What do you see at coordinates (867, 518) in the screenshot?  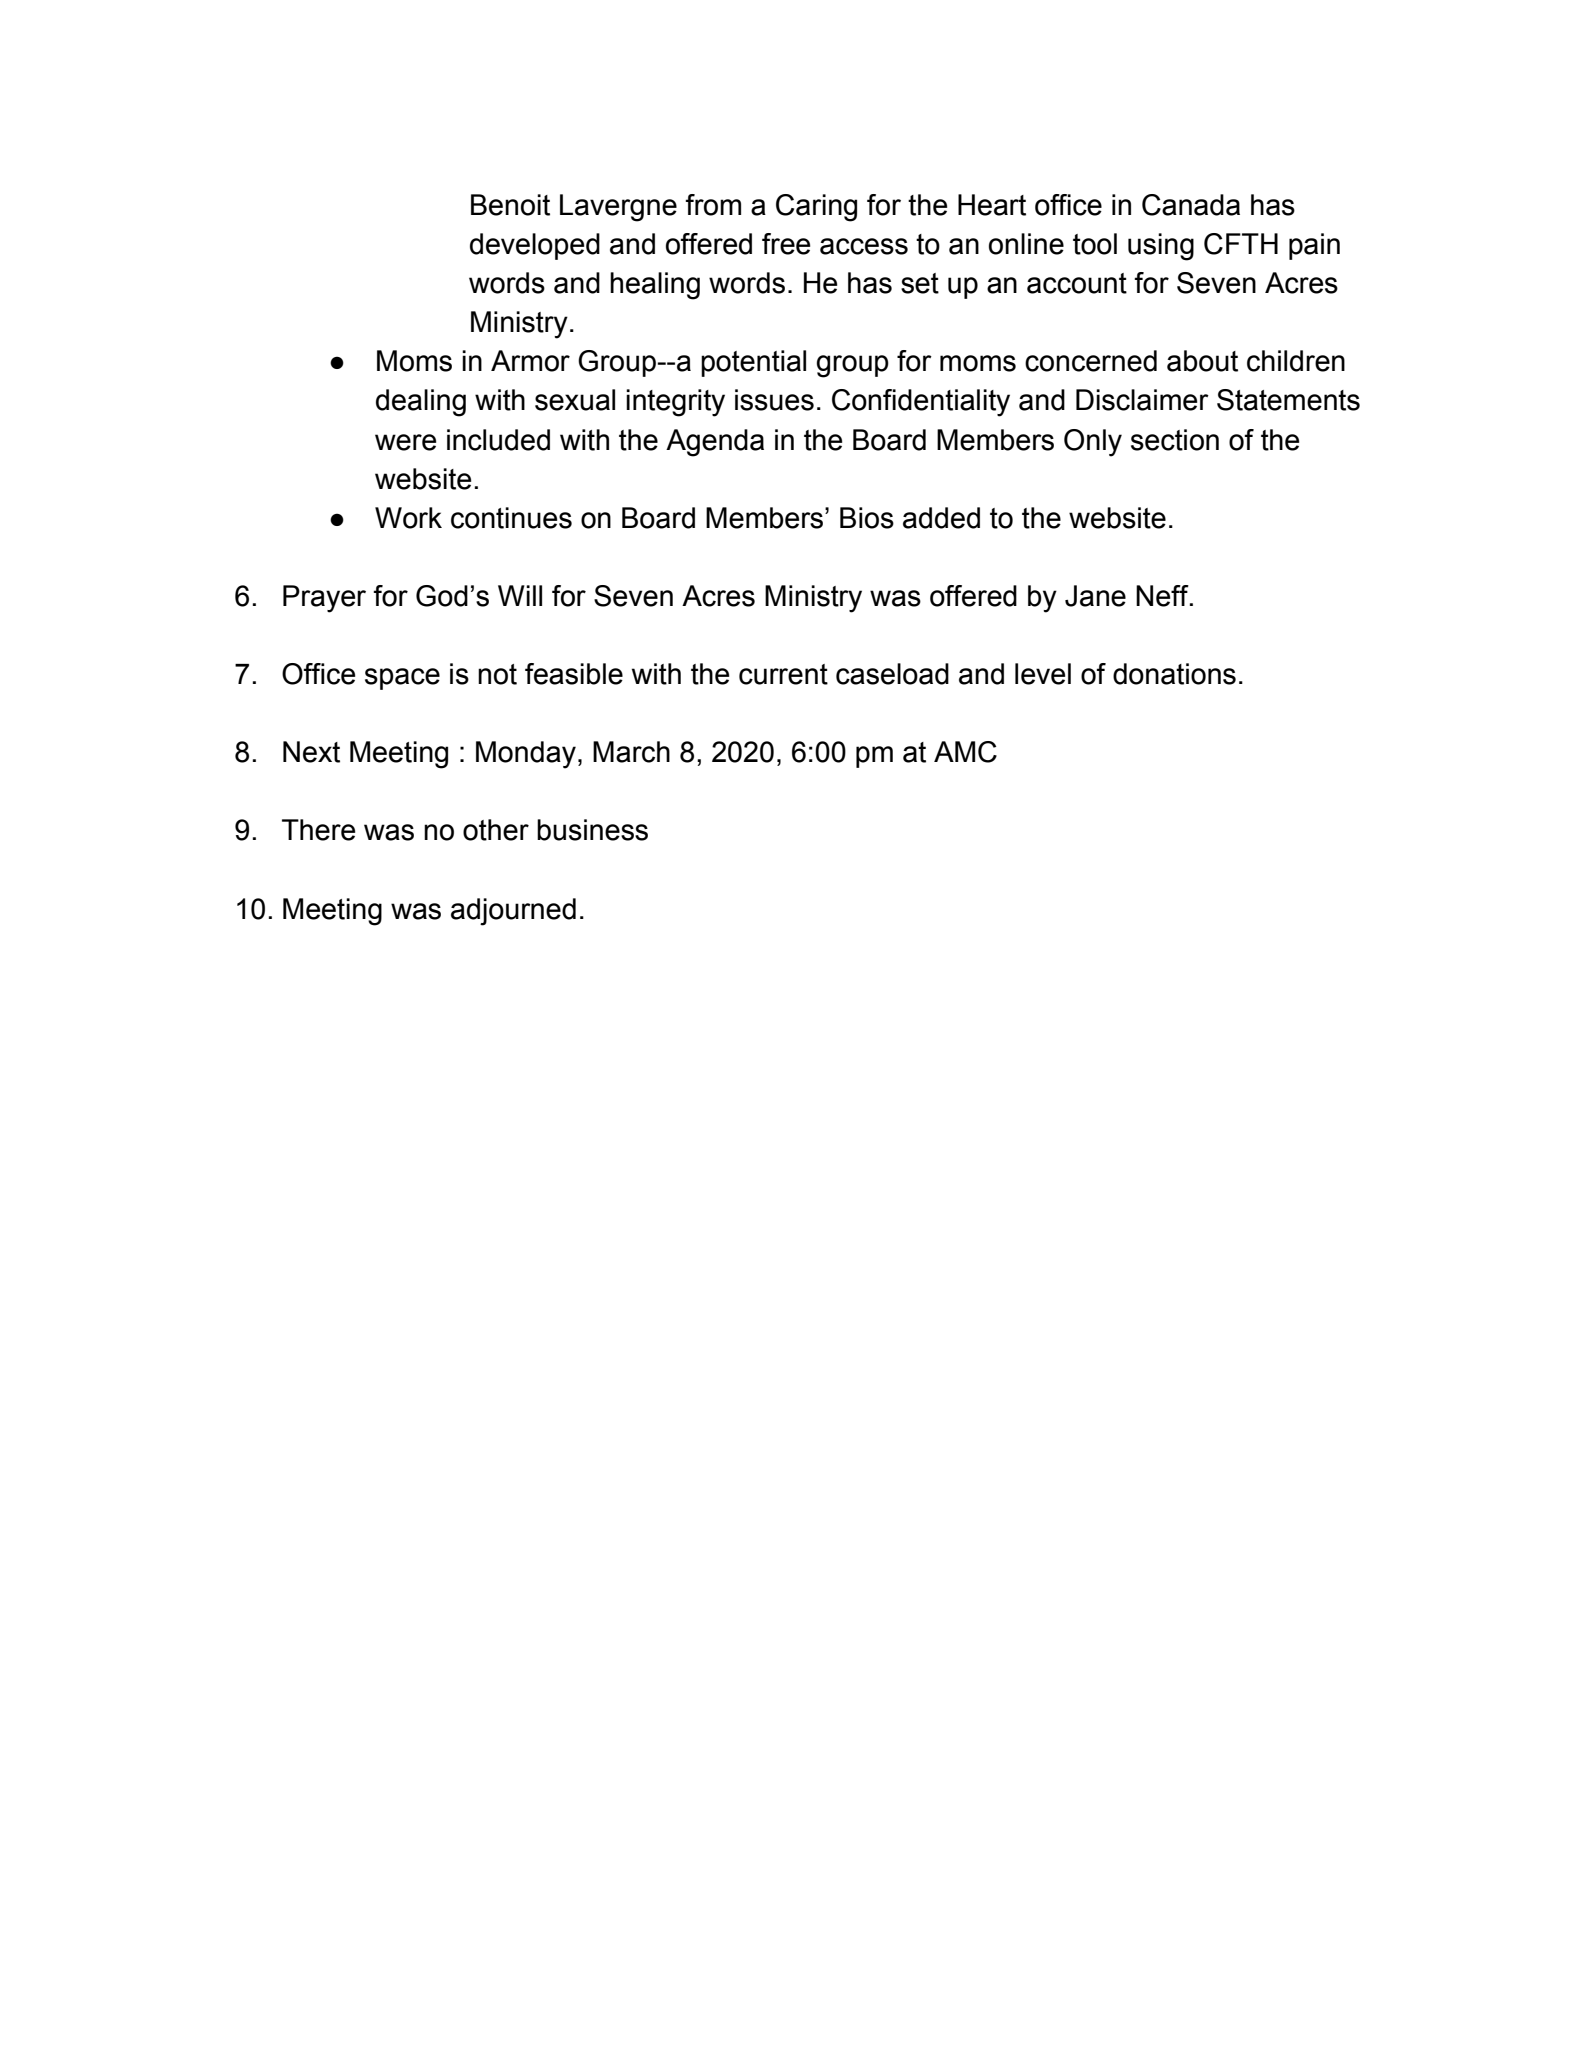 I see `Bios` at bounding box center [867, 518].
